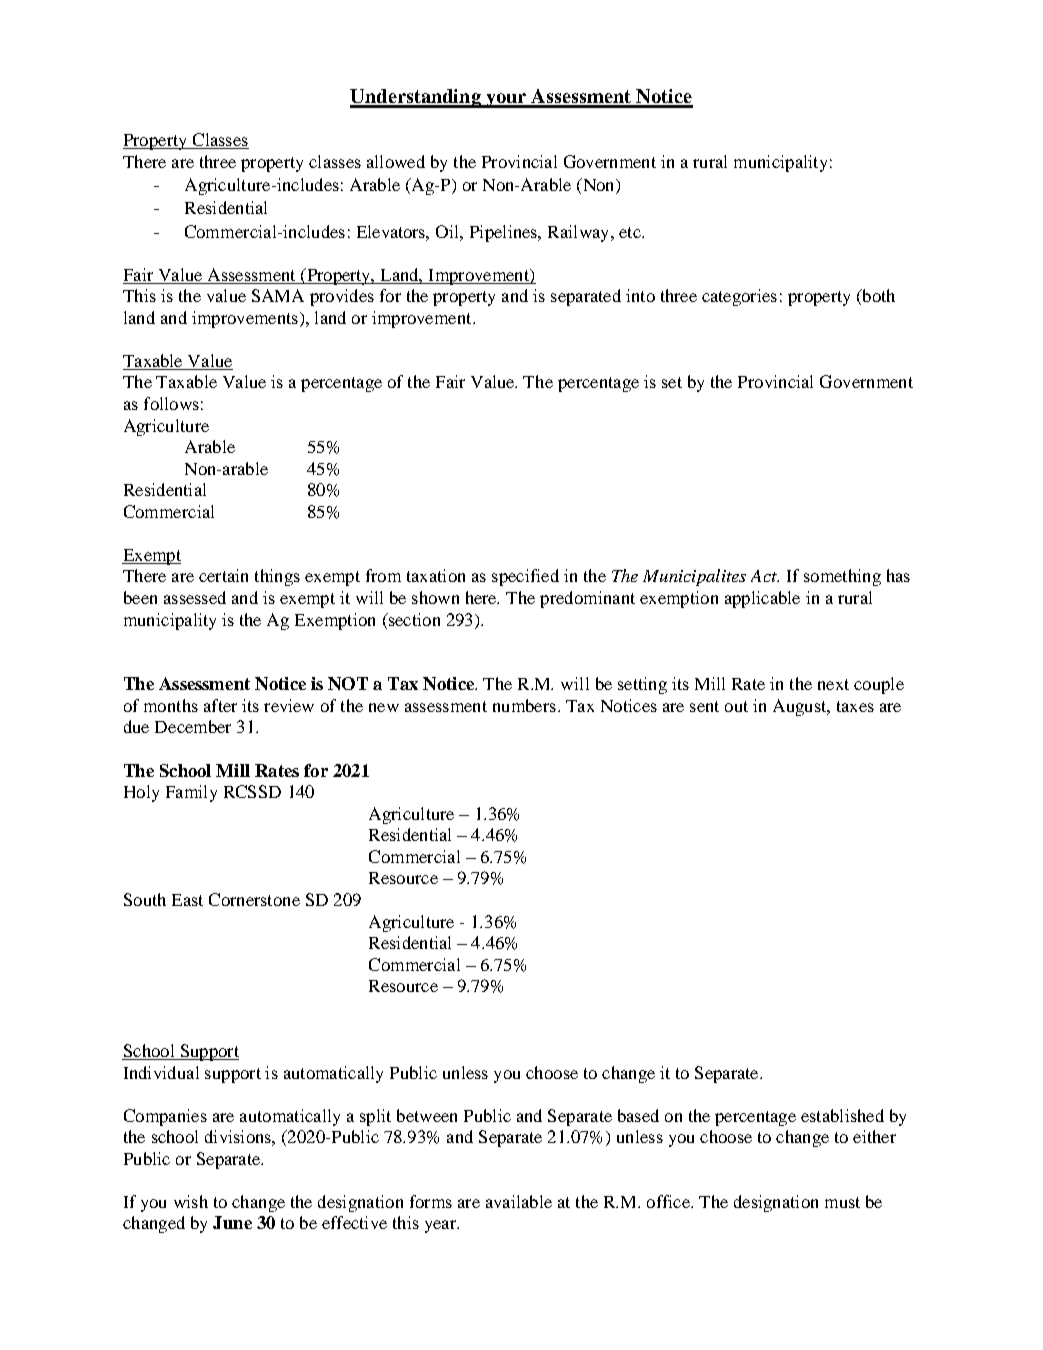 The height and width of the page is (1350, 1043). Describe the element at coordinates (524, 705) in the page. I see `numbers` at that location.
